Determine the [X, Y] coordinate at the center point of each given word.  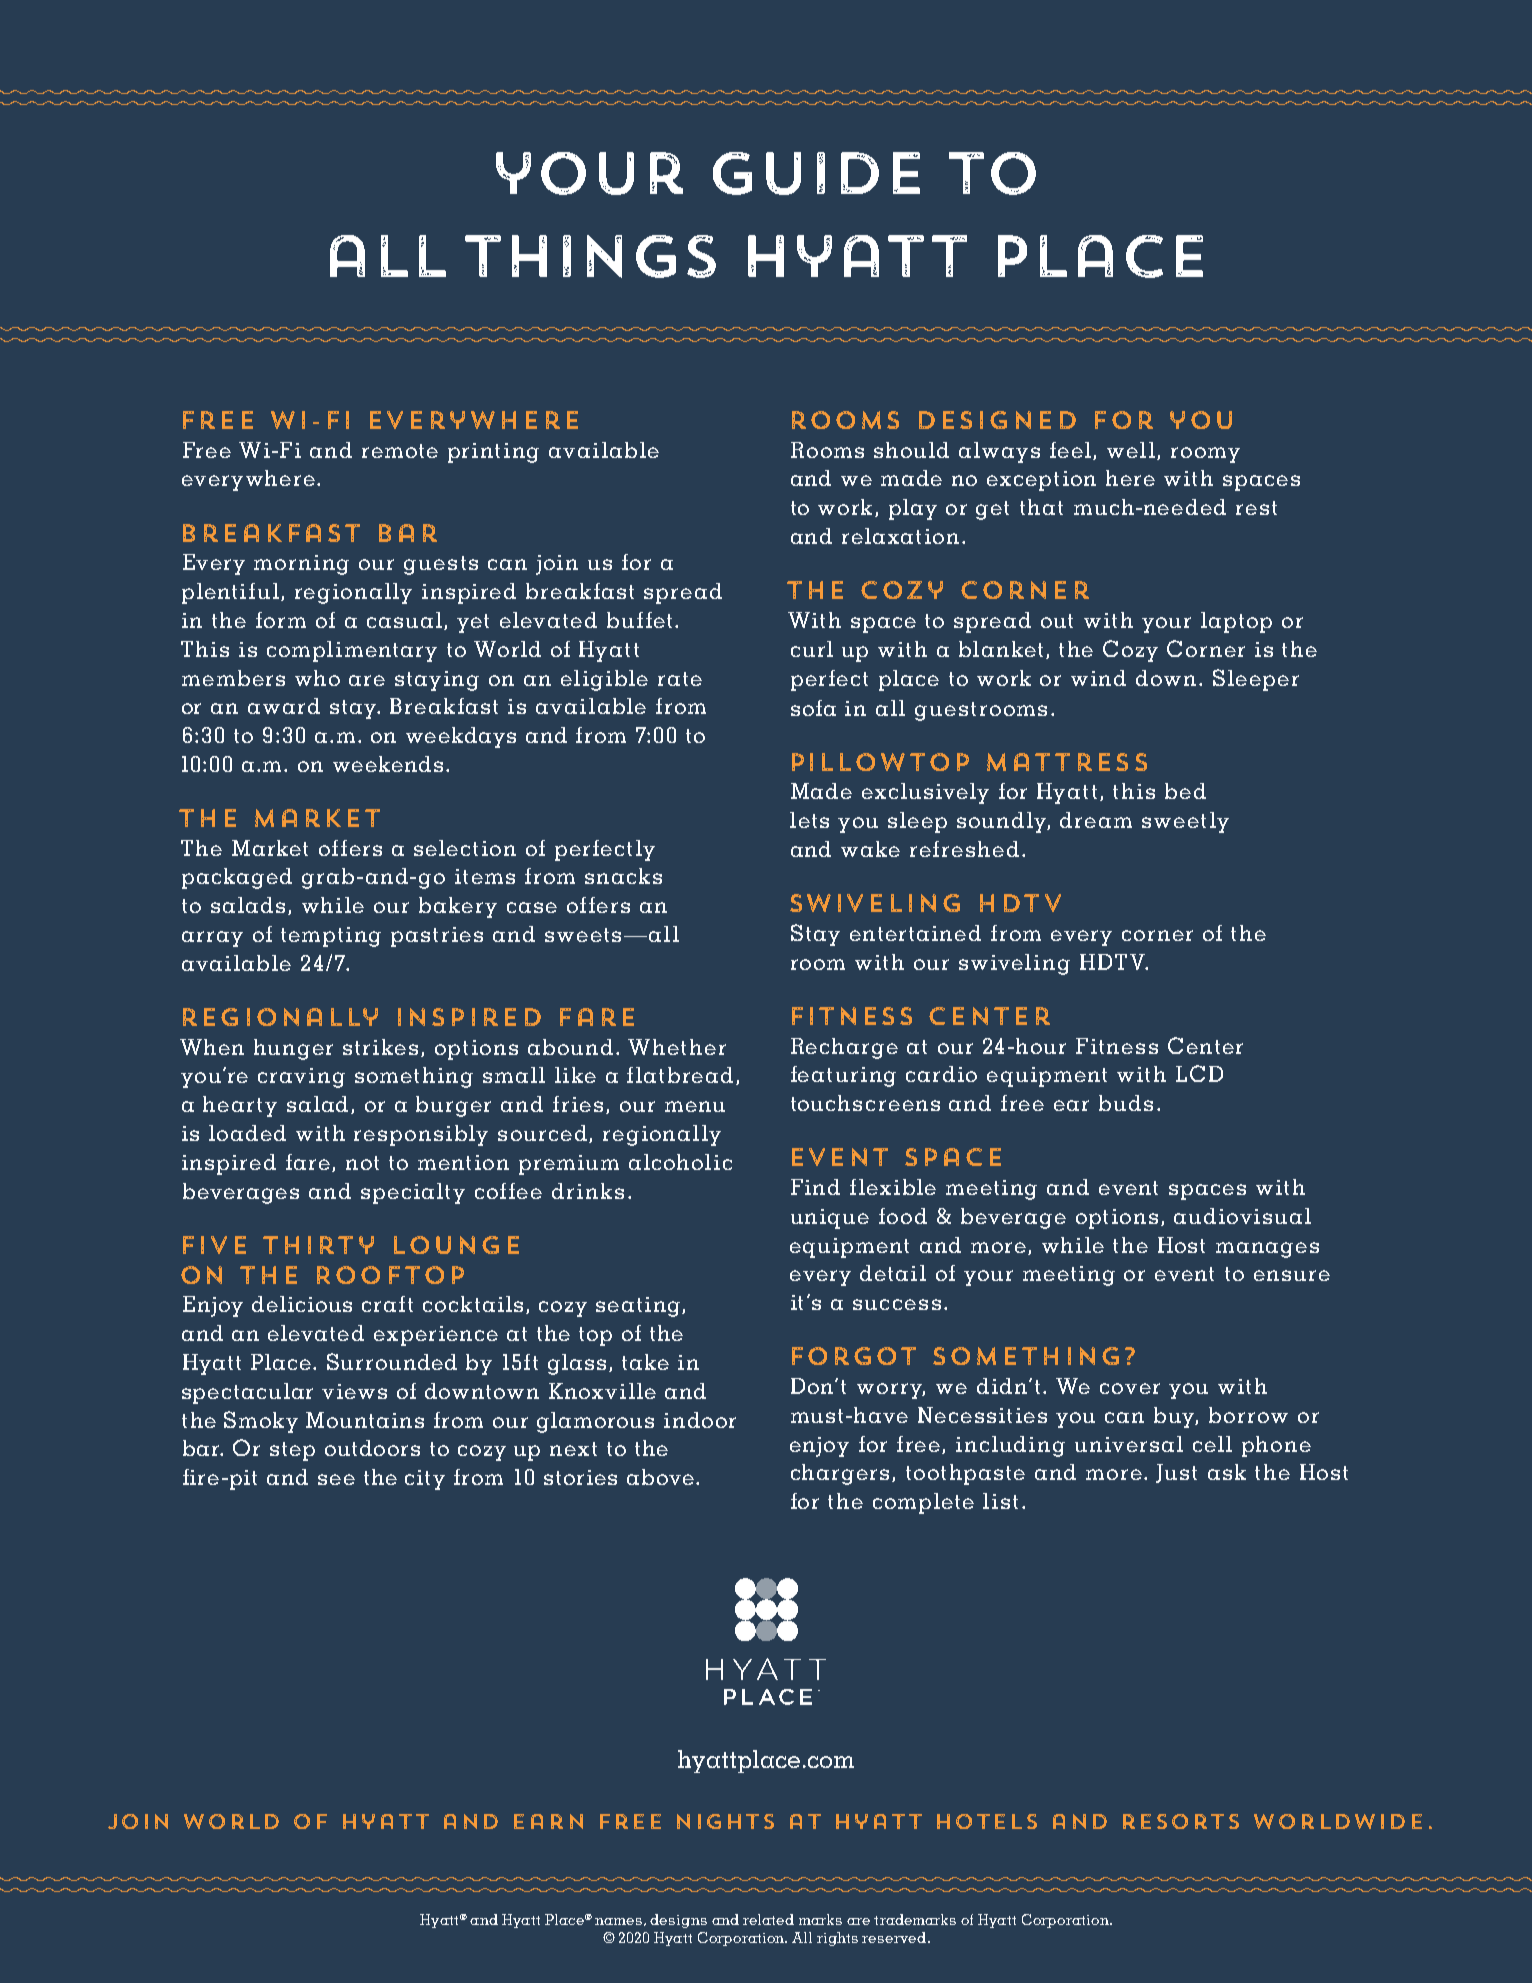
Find [815, 1187]
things [590, 256]
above [662, 1477]
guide [816, 173]
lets [809, 820]
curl [812, 649]
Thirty [318, 1245]
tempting [331, 937]
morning [301, 565]
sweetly [1185, 822]
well [1131, 450]
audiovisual [1242, 1216]
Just [1176, 1473]
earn [548, 1821]
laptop [1236, 622]
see [336, 1479]
